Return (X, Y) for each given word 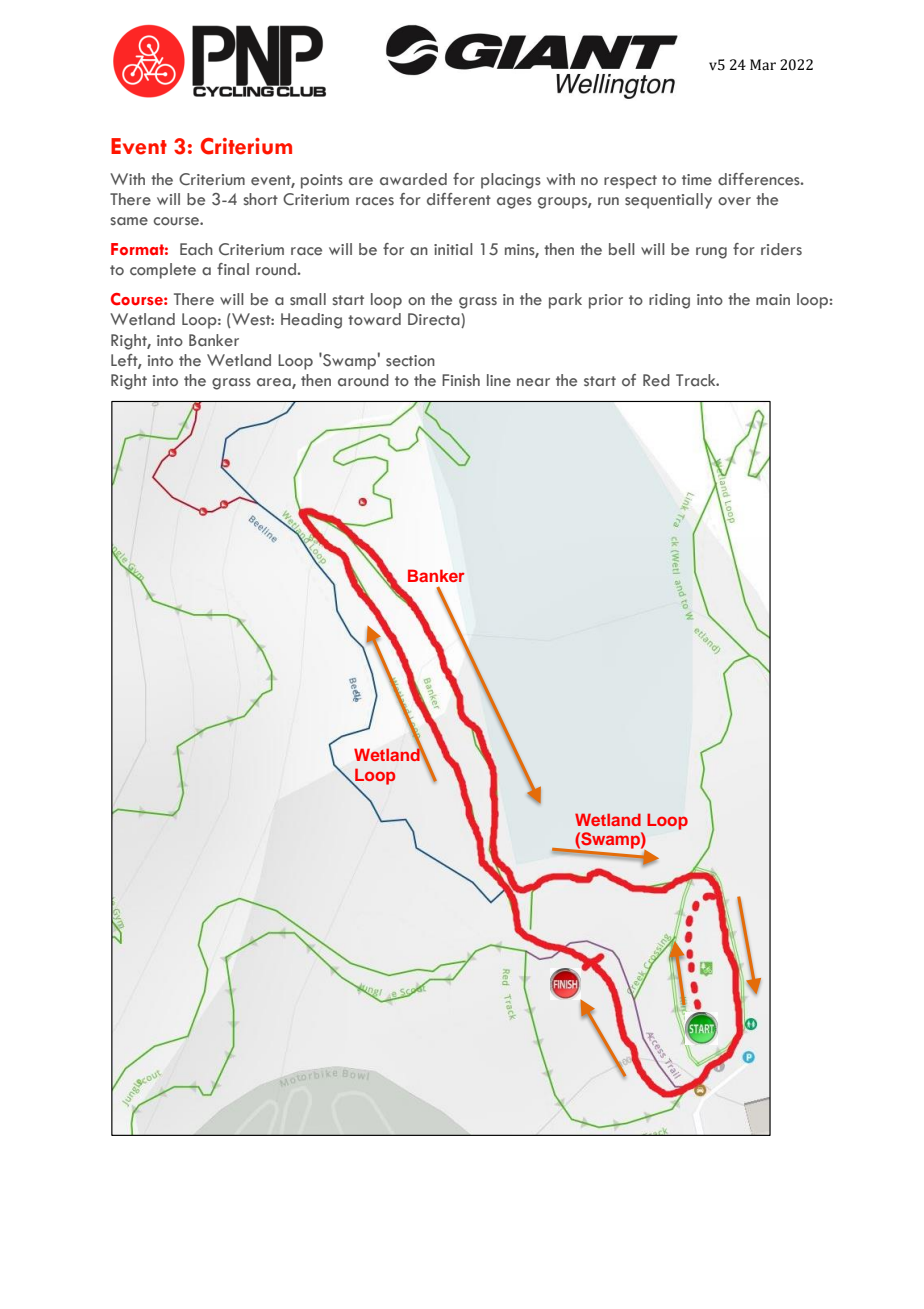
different (459, 199)
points (322, 181)
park (565, 301)
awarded (413, 179)
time (697, 180)
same (129, 221)
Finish (461, 380)
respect (630, 182)
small (308, 299)
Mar (763, 65)
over (734, 201)
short (260, 199)
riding (669, 301)
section (410, 361)
